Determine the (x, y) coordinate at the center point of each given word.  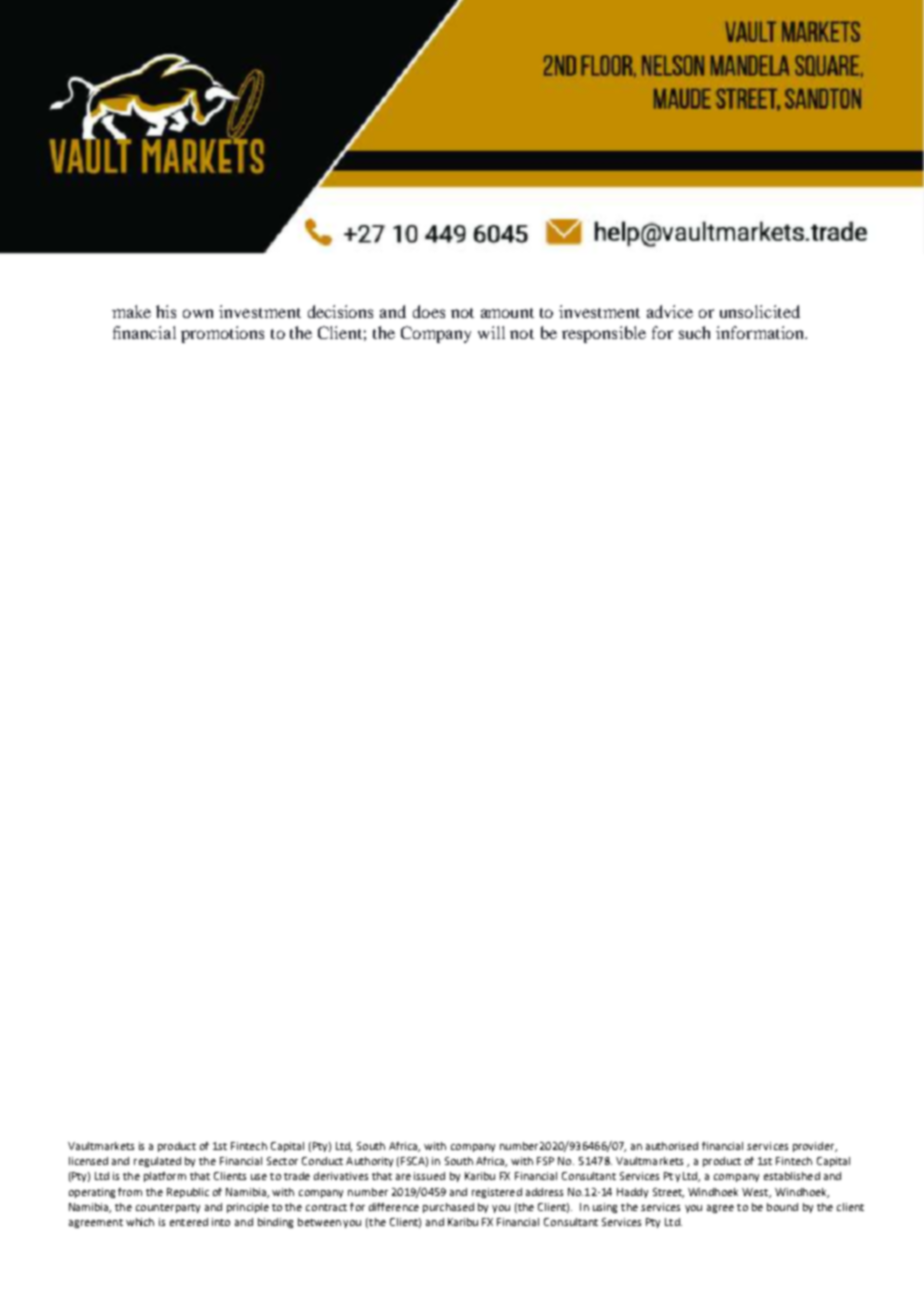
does (429, 311)
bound (782, 1207)
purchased (448, 1208)
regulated (157, 1162)
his (166, 311)
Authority (369, 1162)
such (694, 332)
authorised (672, 1146)
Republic (188, 1193)
